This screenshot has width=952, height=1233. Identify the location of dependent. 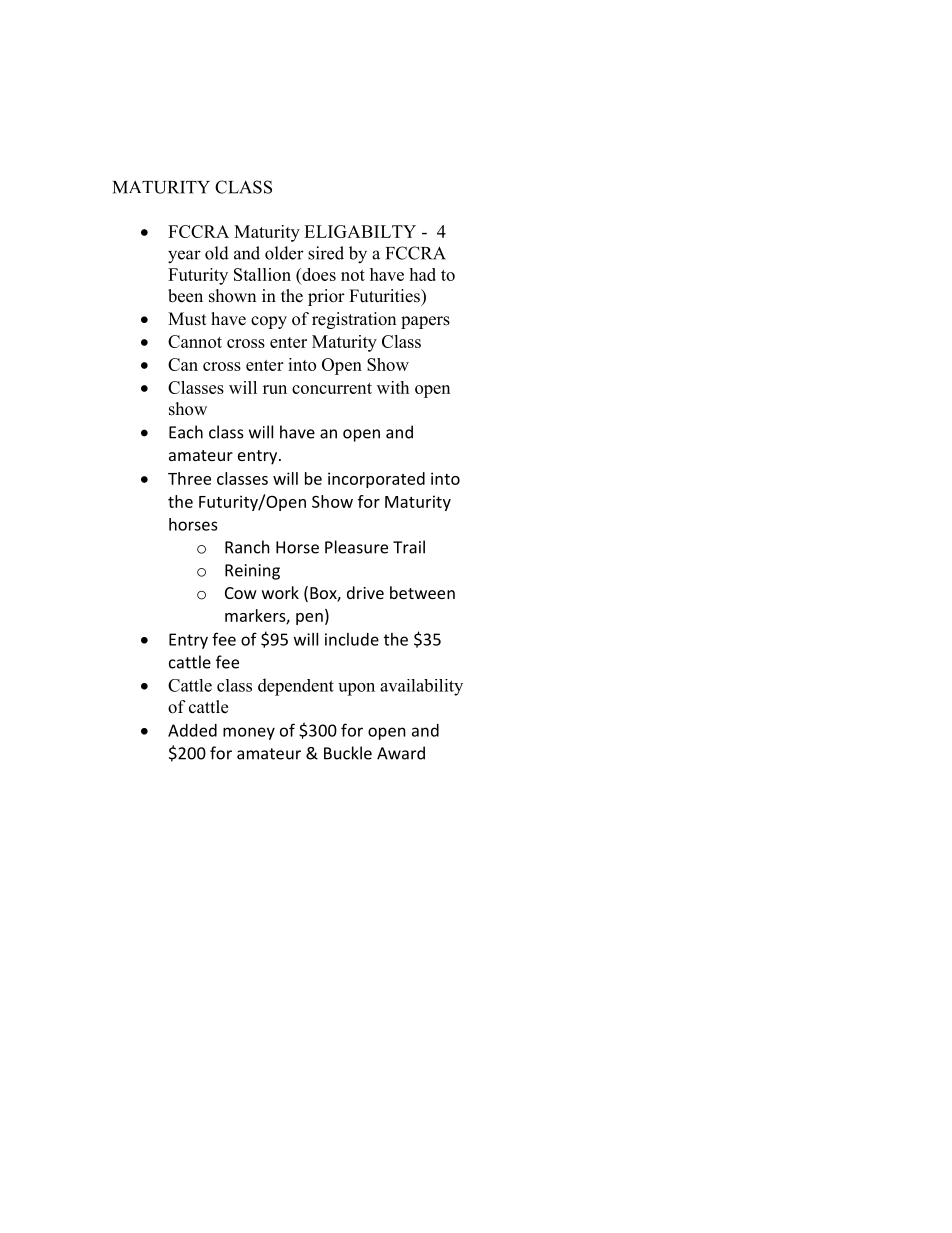
(296, 687).
